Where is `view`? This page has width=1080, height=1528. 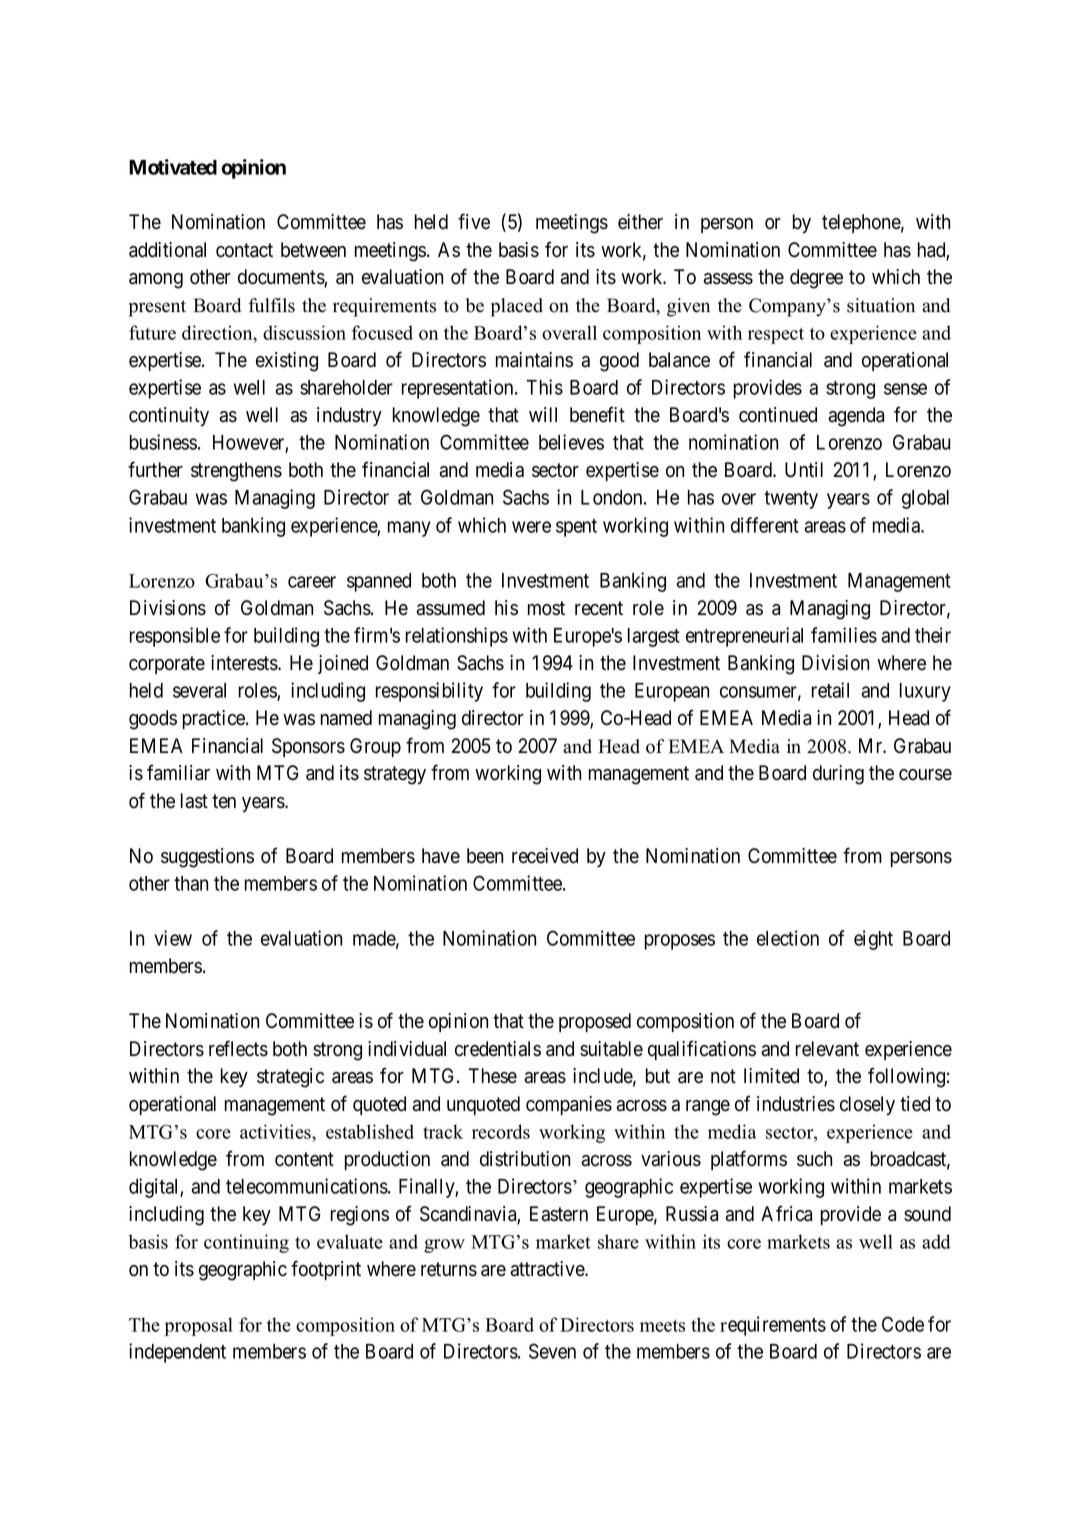 view is located at coordinates (173, 938).
